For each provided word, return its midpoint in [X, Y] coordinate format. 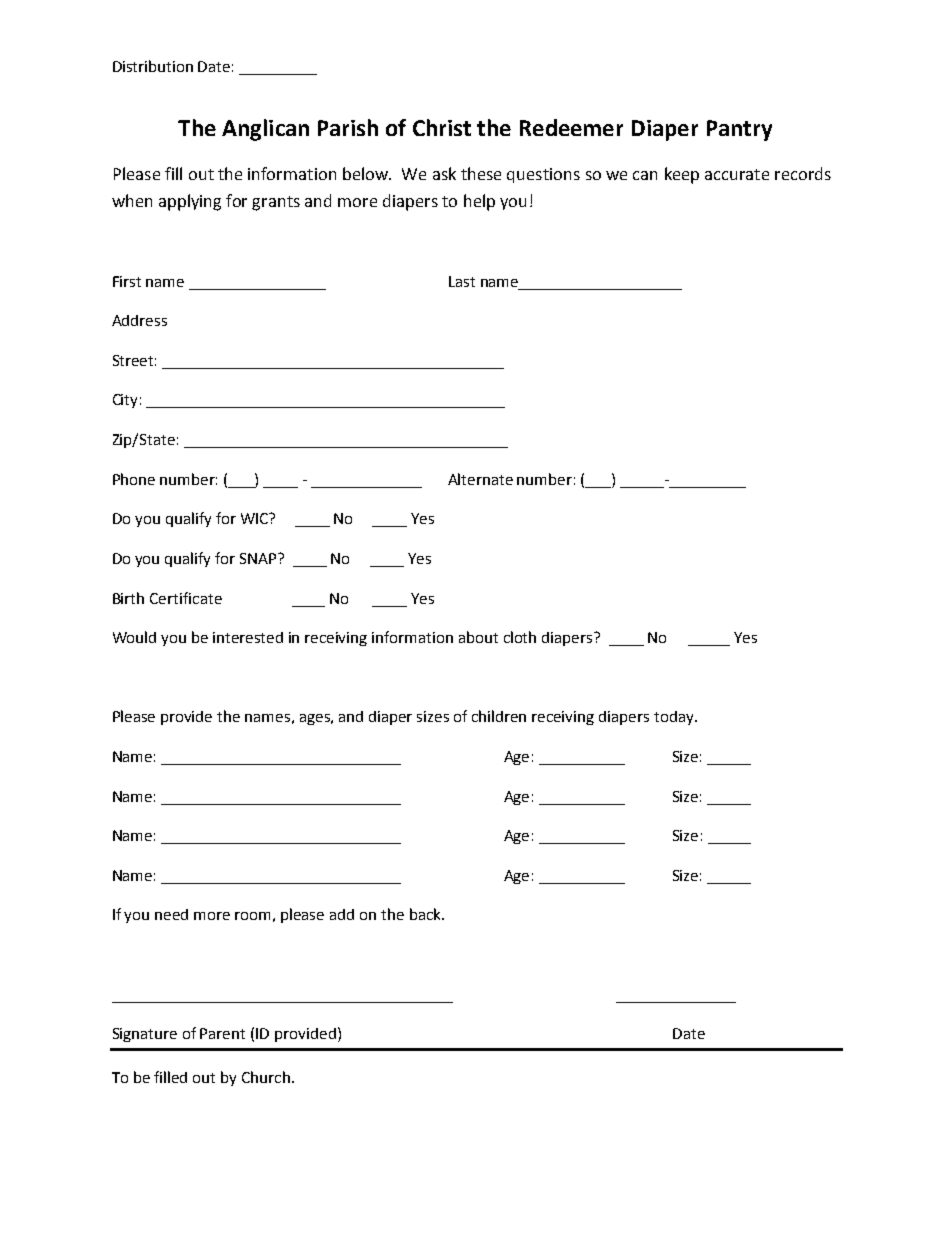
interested [248, 637]
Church [266, 1077]
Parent [222, 1033]
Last [462, 281]
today [675, 718]
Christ [442, 127]
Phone [134, 479]
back [426, 914]
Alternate [480, 479]
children [499, 716]
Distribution [153, 66]
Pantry [739, 130]
